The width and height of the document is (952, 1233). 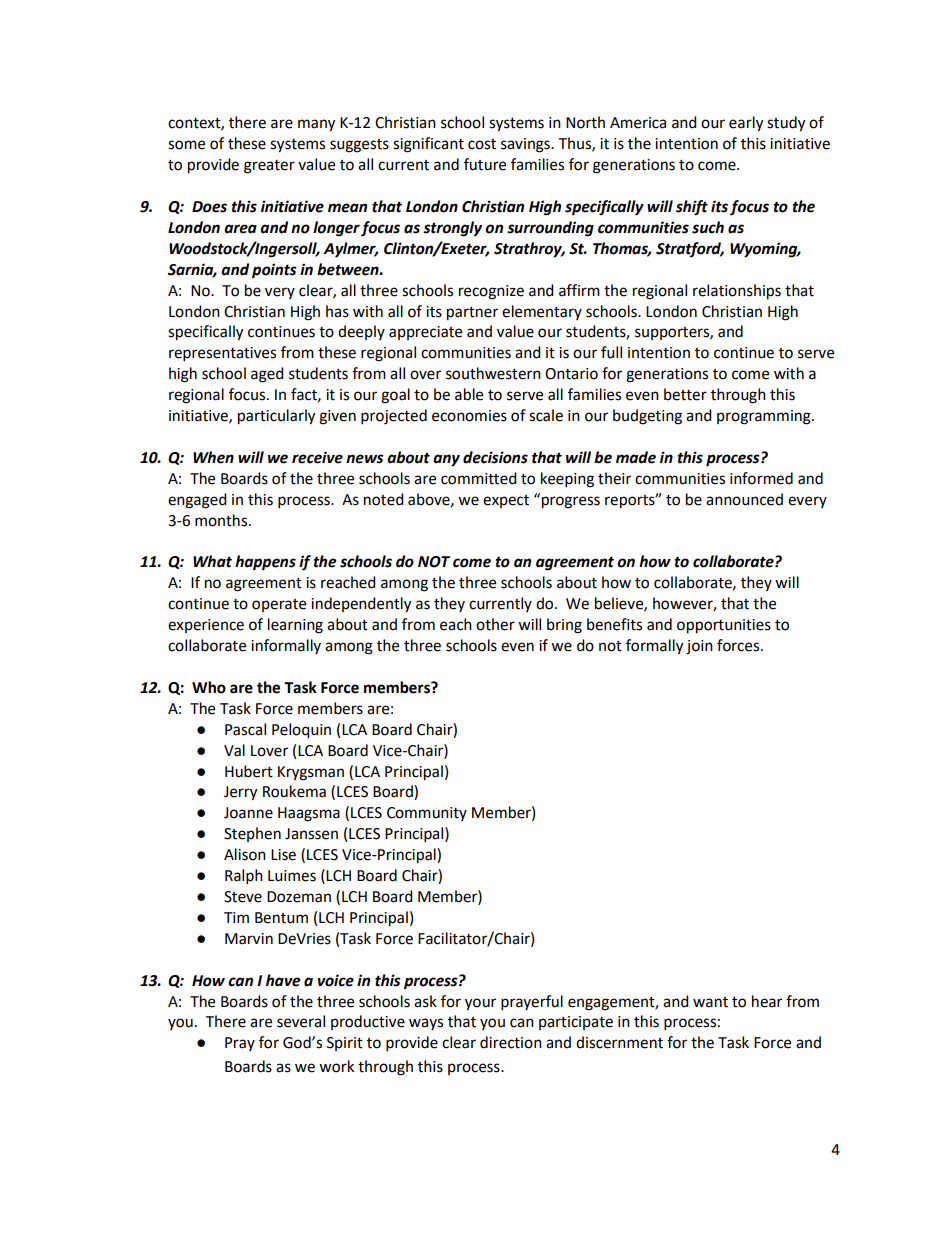 What do you see at coordinates (427, 814) in the document?
I see `Community` at bounding box center [427, 814].
